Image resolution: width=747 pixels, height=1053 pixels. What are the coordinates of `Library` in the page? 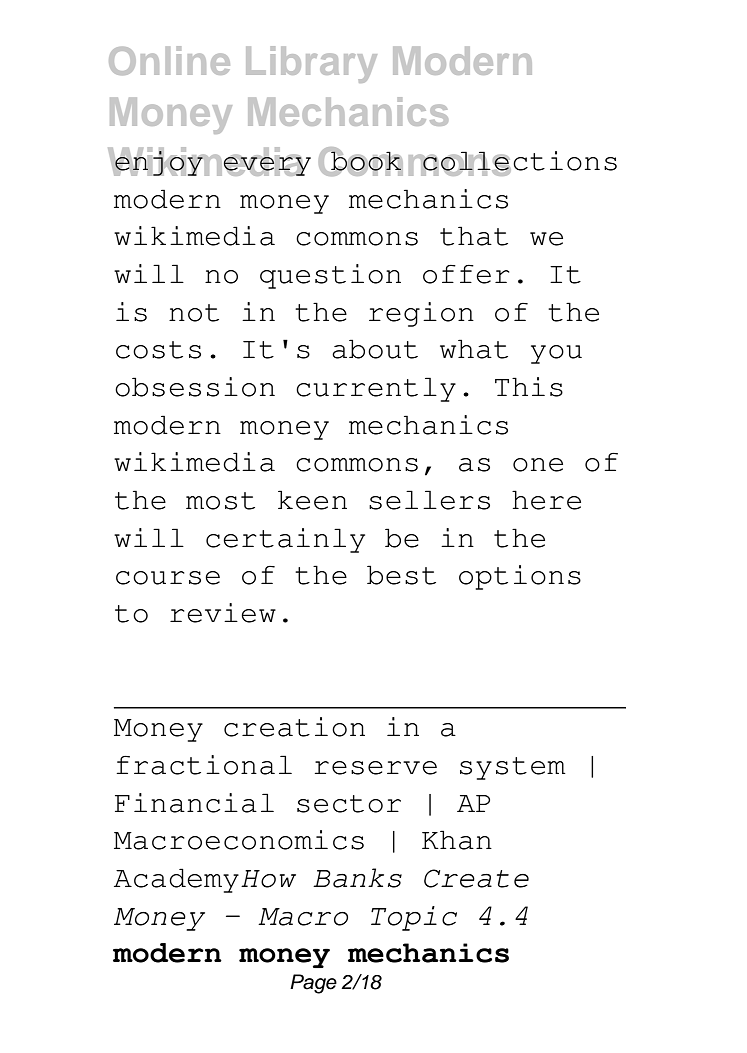 It's located at (311, 64).
